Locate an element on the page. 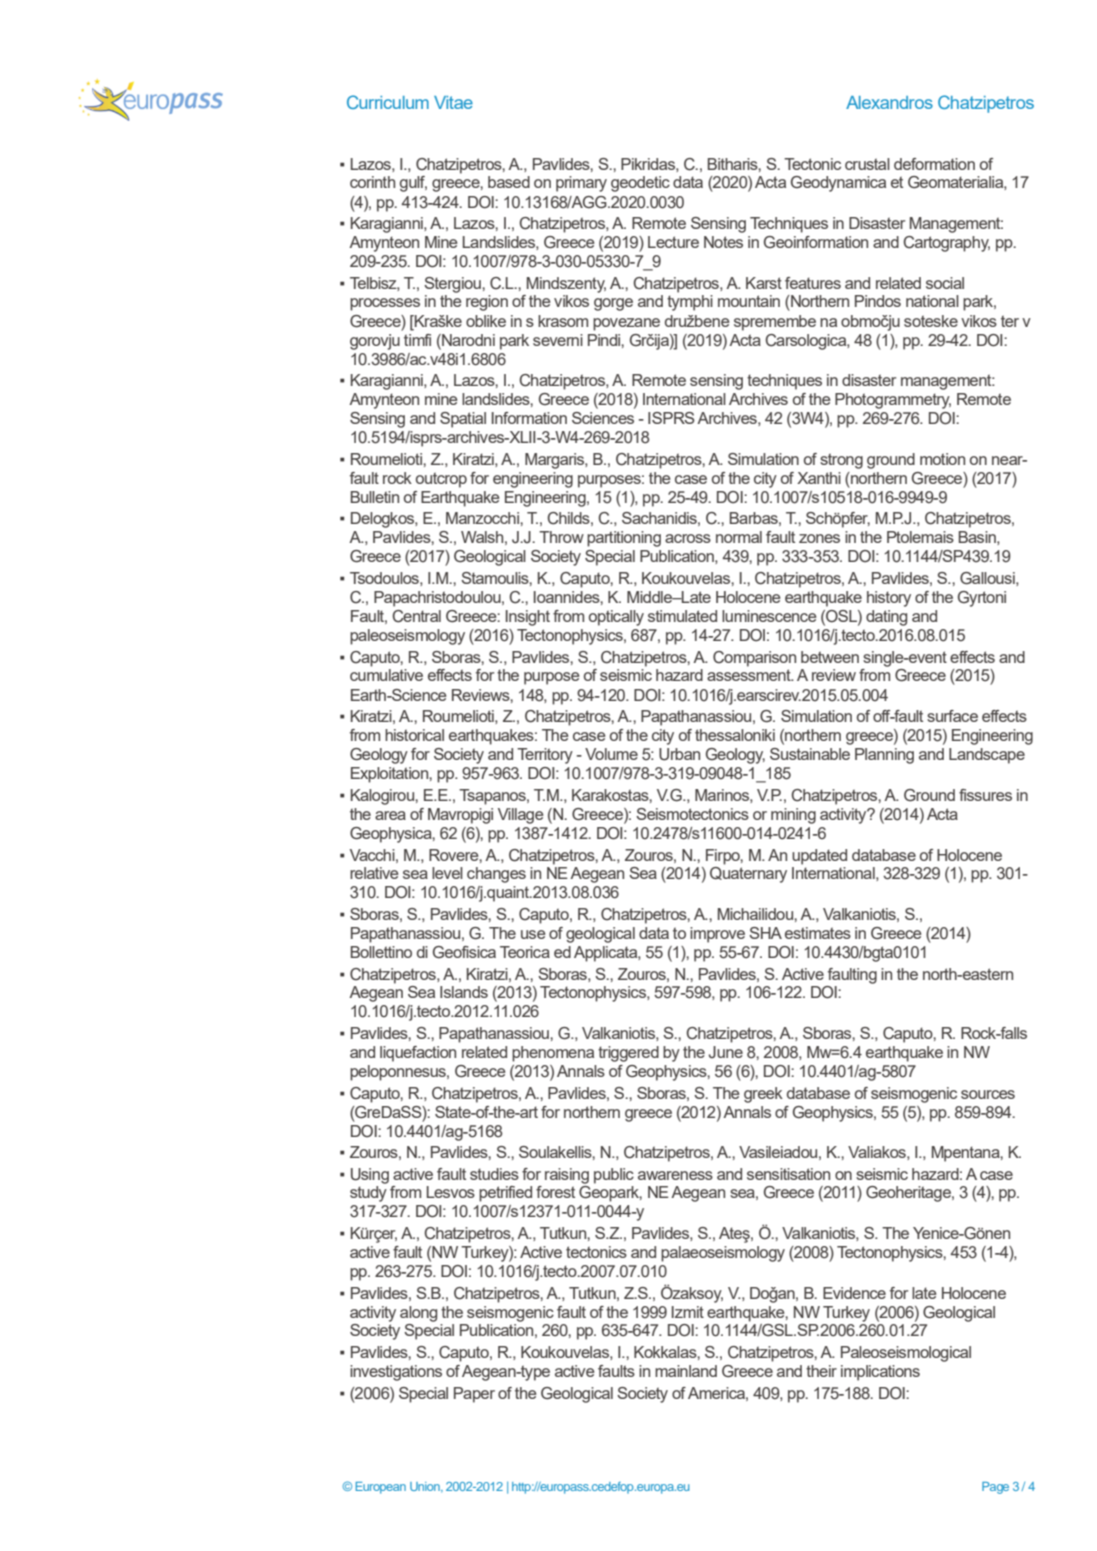 Image resolution: width=1097 pixels, height=1551 pixels. awareness is located at coordinates (675, 1175).
